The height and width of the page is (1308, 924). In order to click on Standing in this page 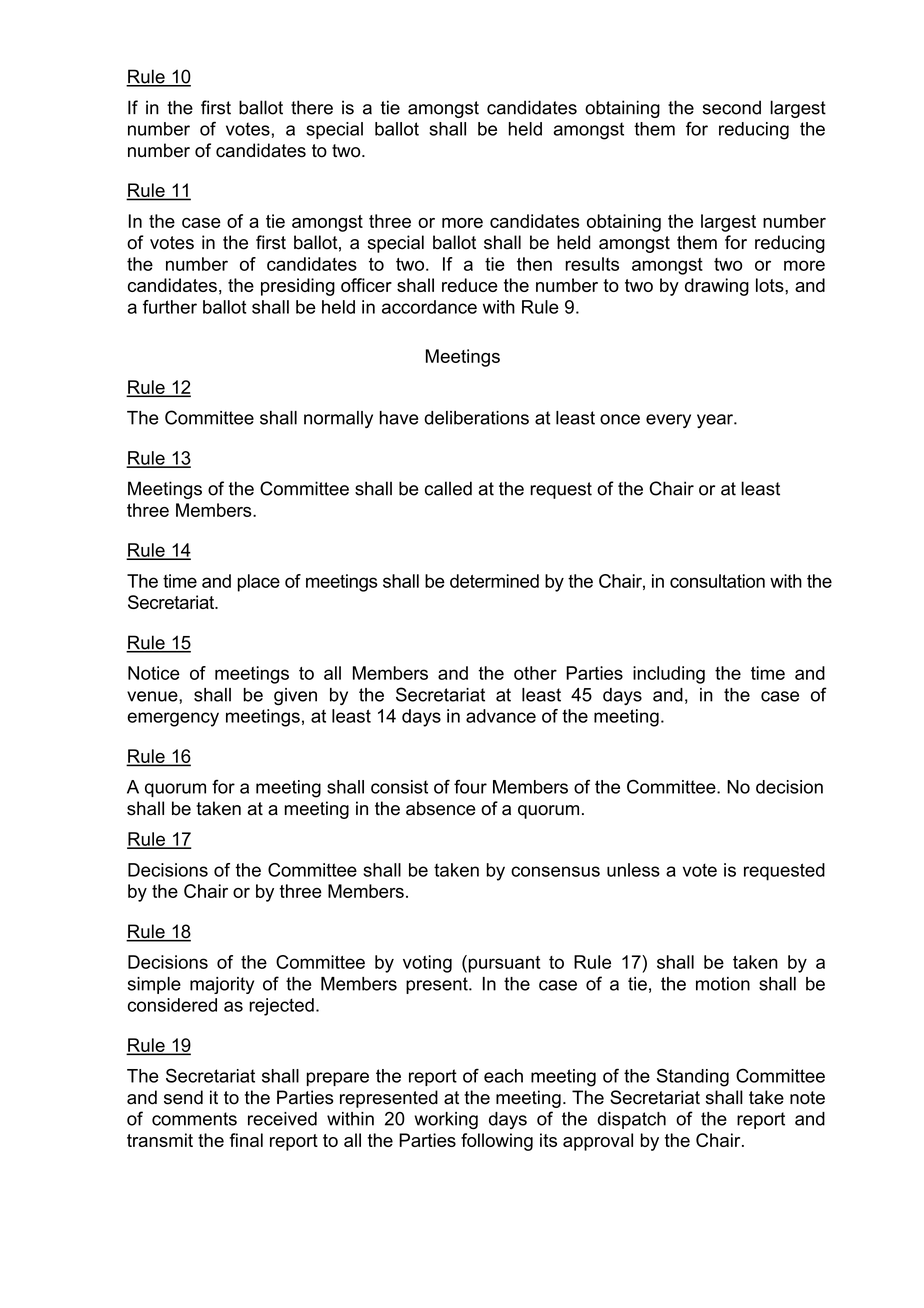, I will do `click(693, 1078)`.
